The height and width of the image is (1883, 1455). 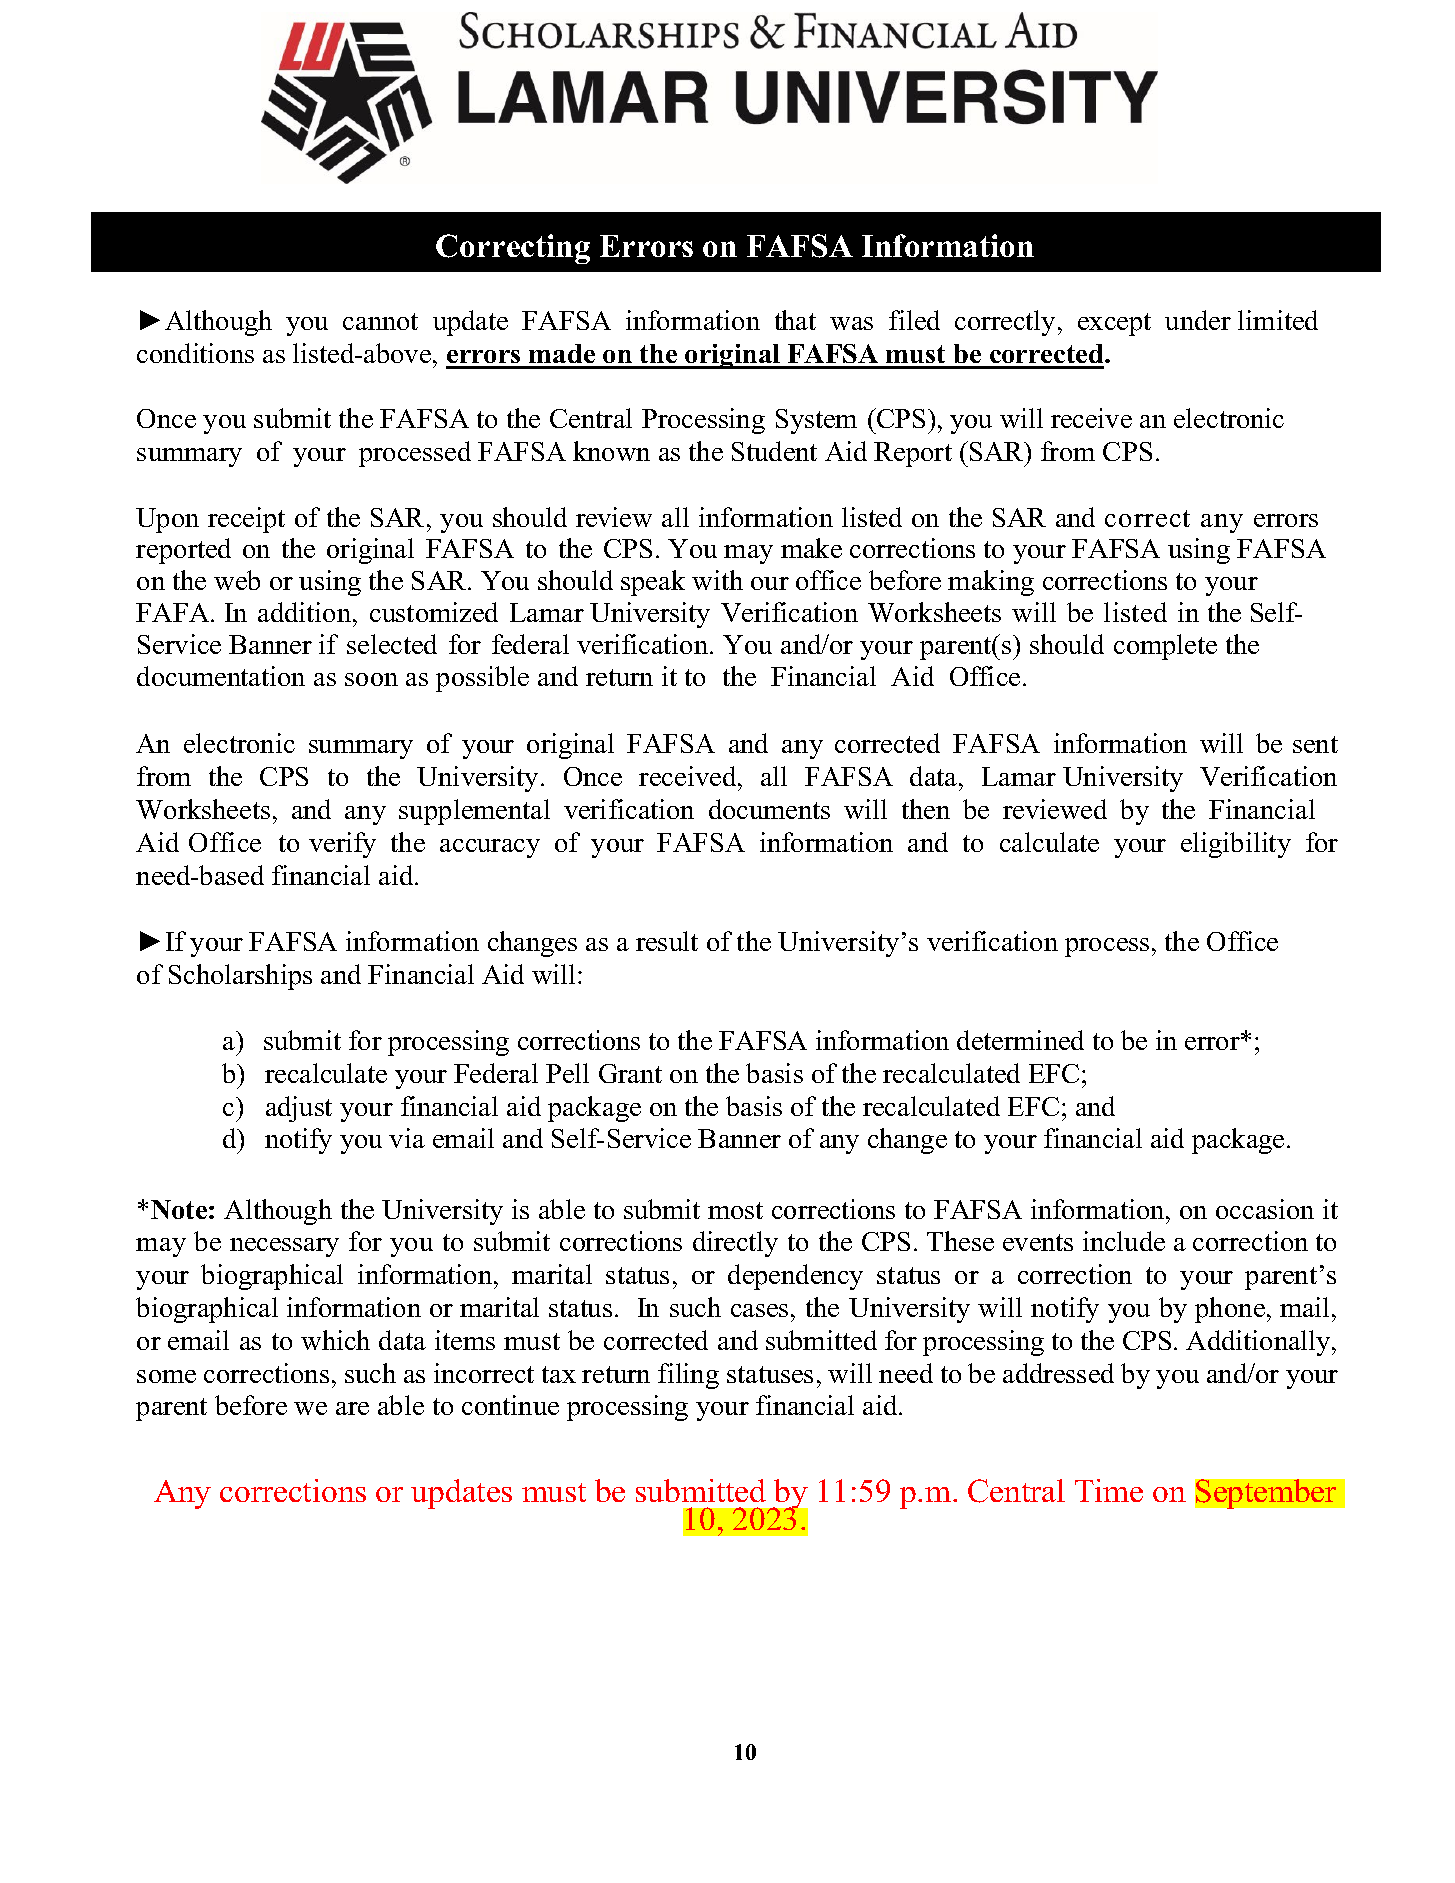 What do you see at coordinates (166, 1376) in the image?
I see `some` at bounding box center [166, 1376].
